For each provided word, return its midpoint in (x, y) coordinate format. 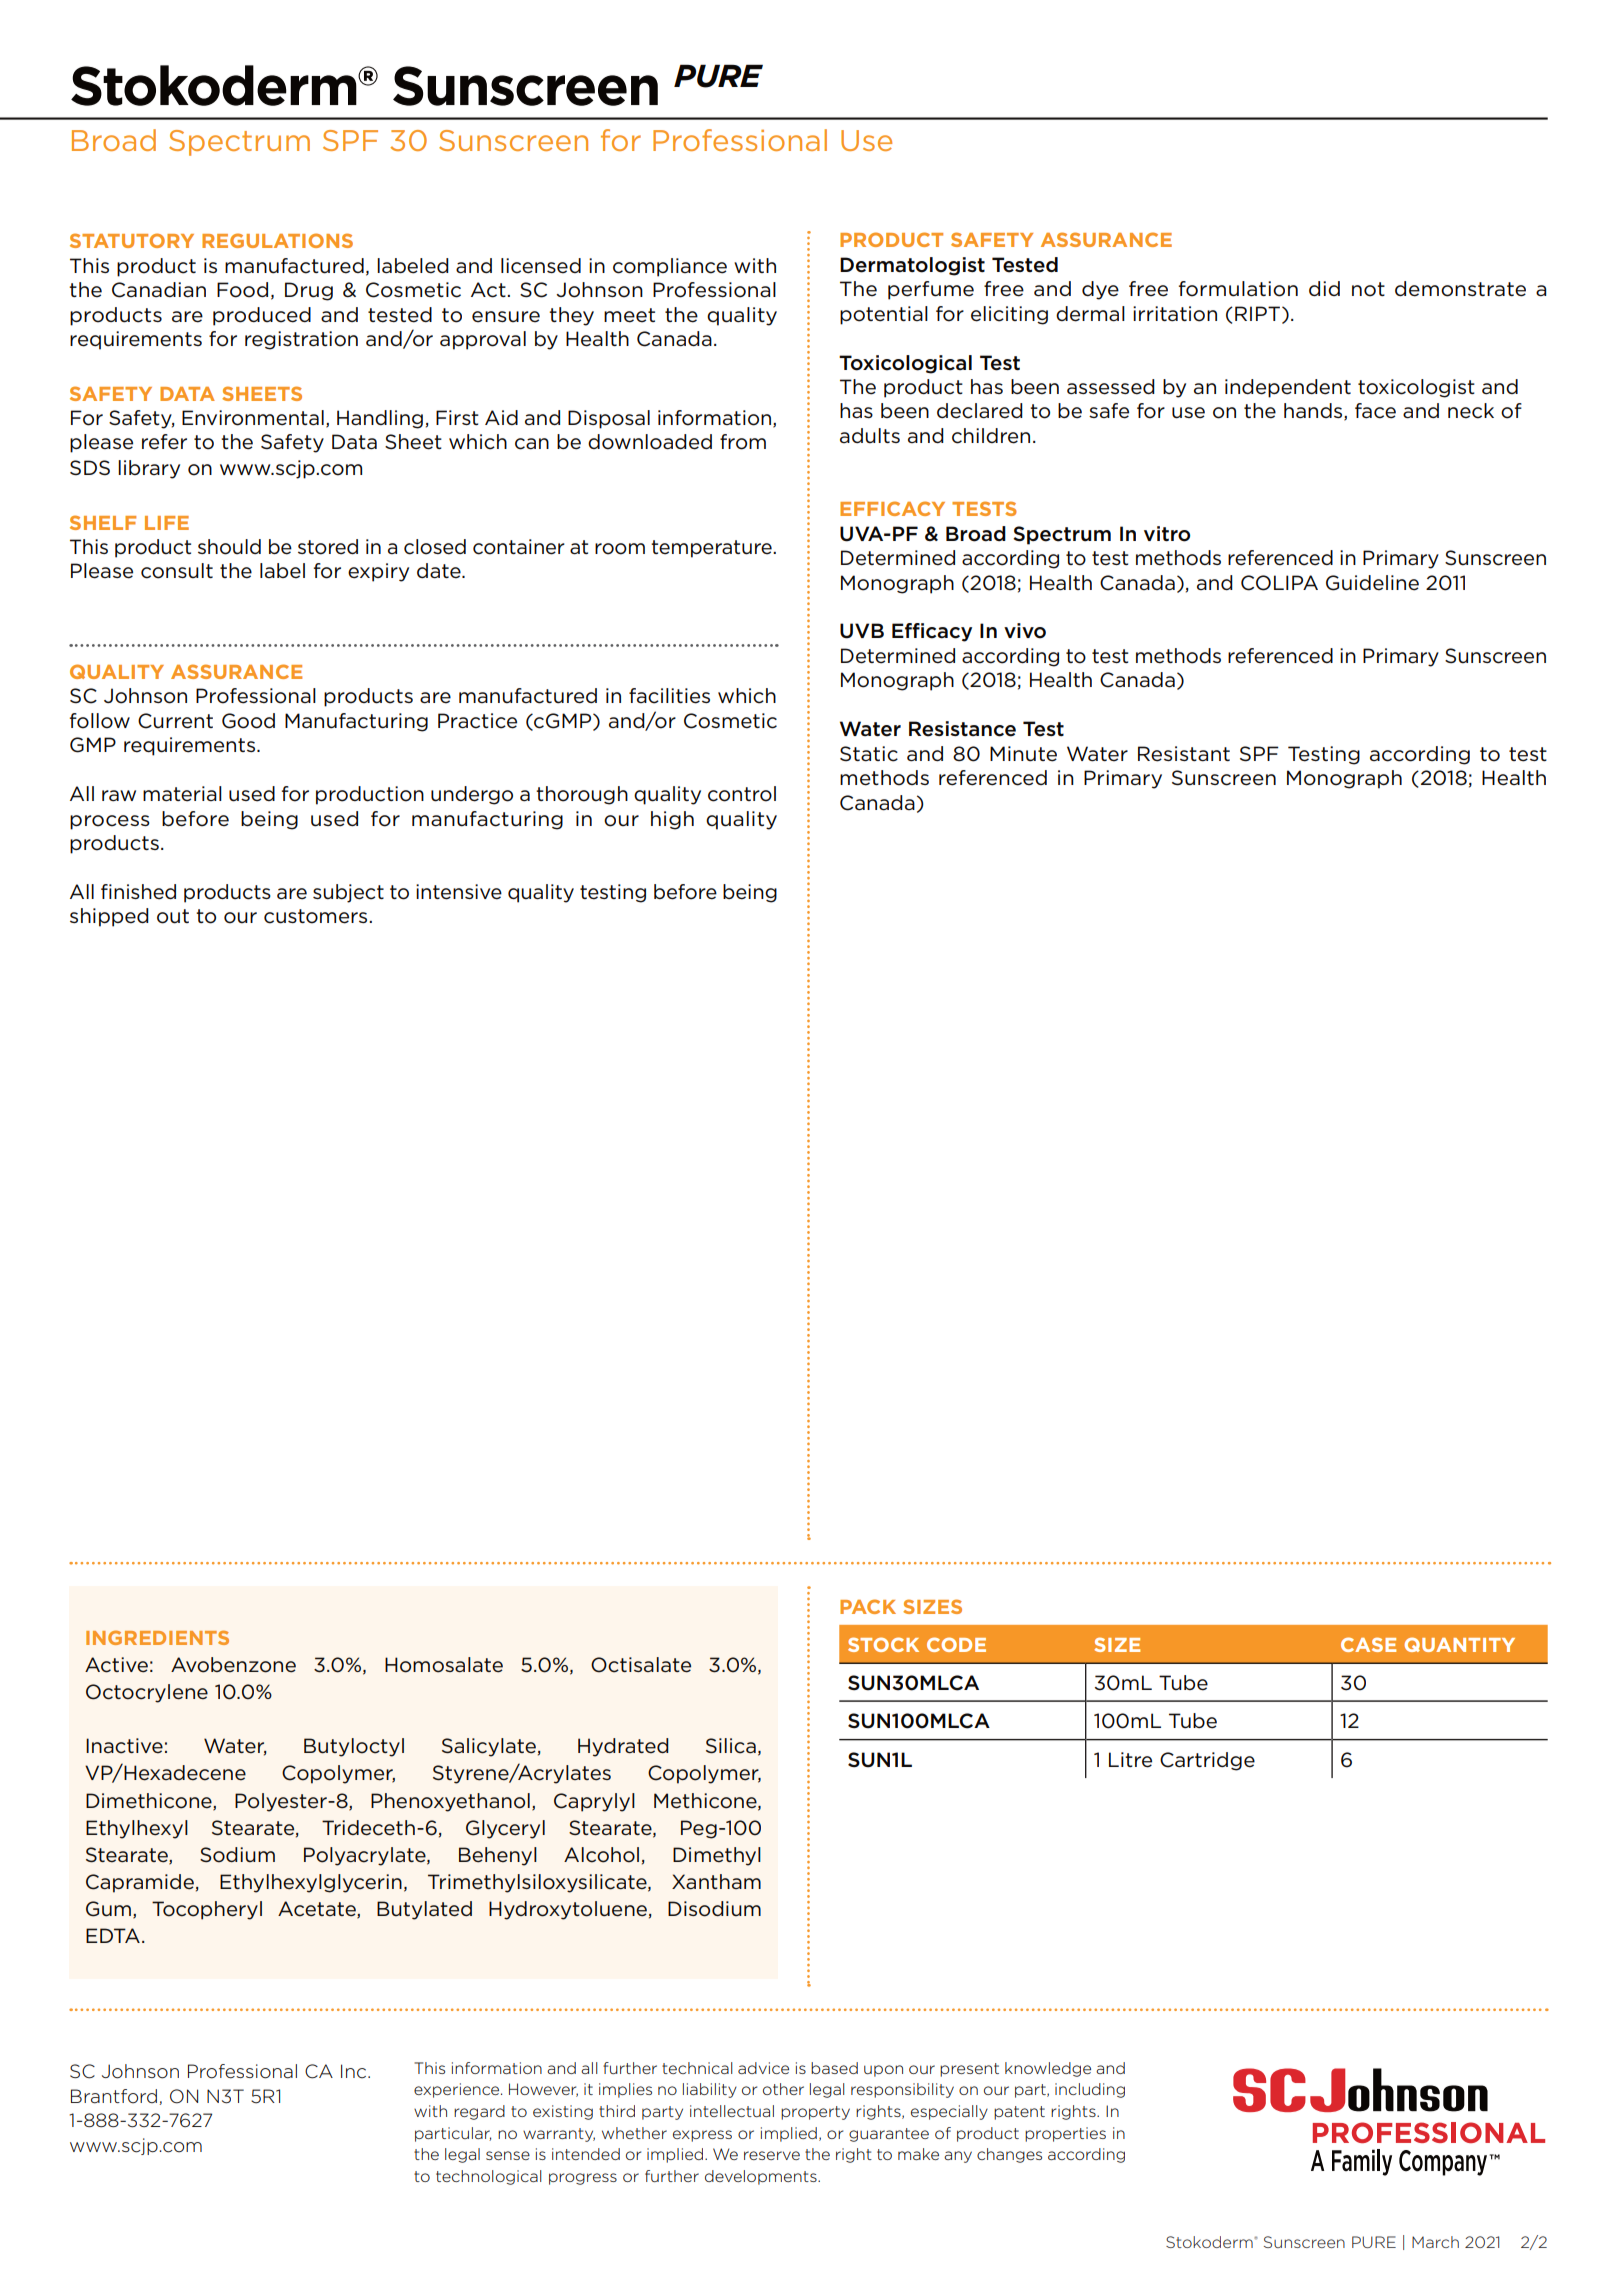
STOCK (883, 1644)
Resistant (1184, 754)
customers (317, 916)
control (742, 794)
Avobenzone (233, 1665)
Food (242, 290)
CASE (1368, 1644)
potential (884, 315)
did (1324, 288)
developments (762, 2177)
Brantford (114, 2096)
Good (248, 721)
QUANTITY (1459, 1644)
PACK (868, 1606)
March (1435, 2242)
